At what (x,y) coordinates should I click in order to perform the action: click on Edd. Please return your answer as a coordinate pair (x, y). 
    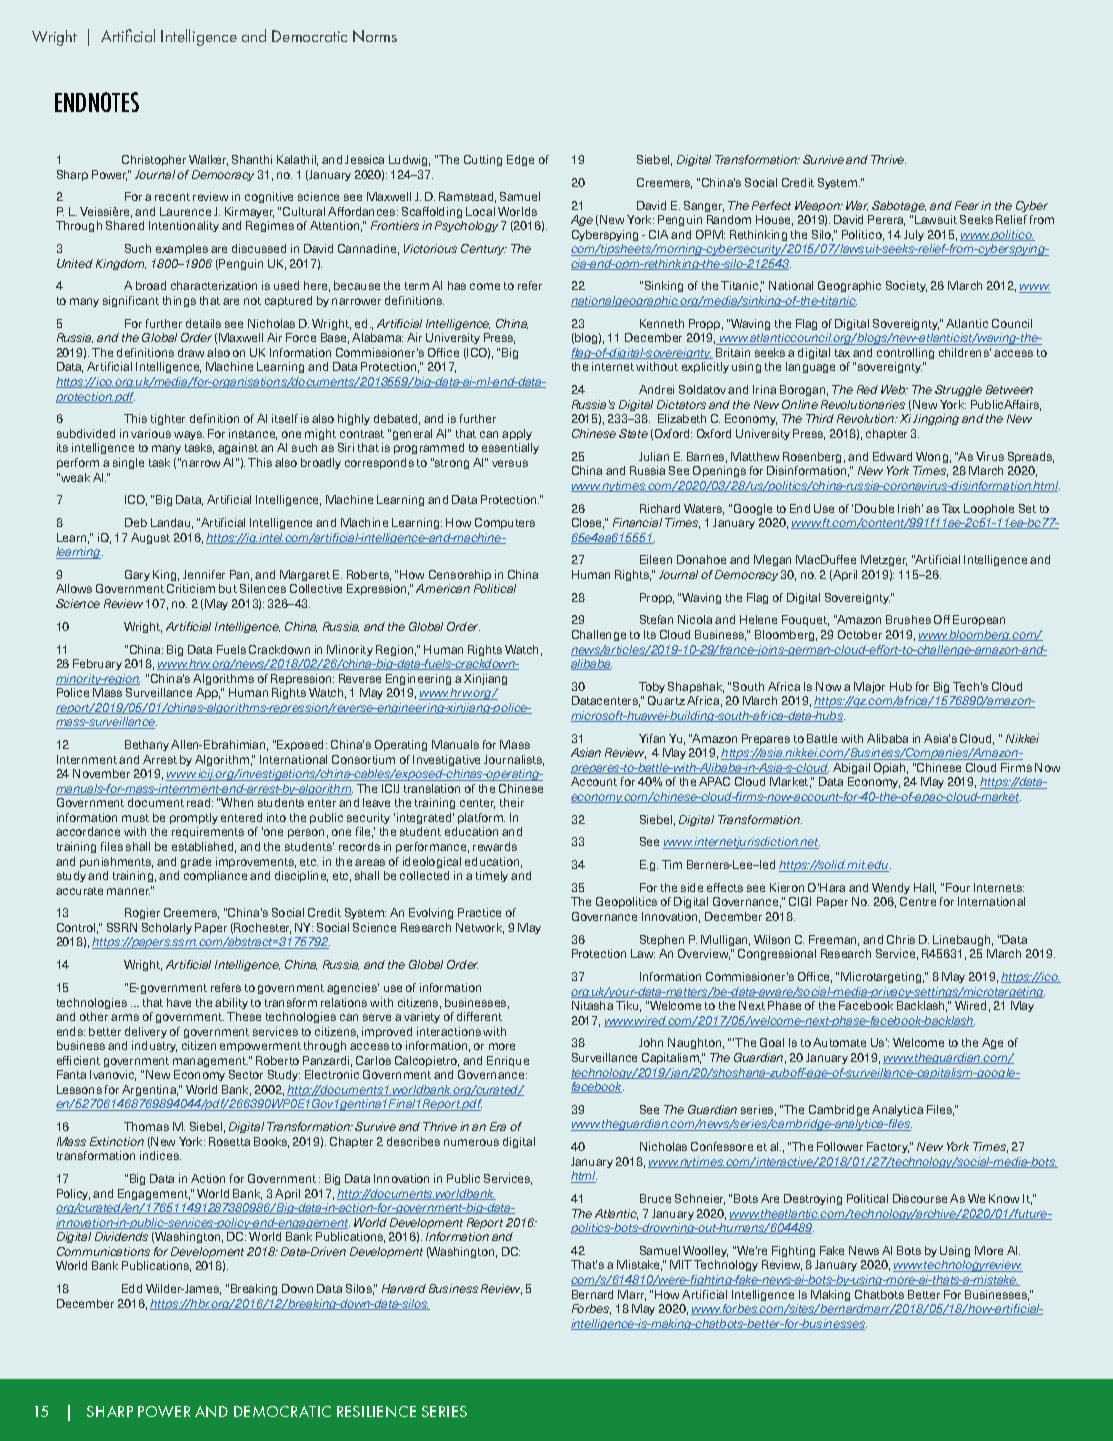
    Looking at the image, I should click on (132, 1288).
